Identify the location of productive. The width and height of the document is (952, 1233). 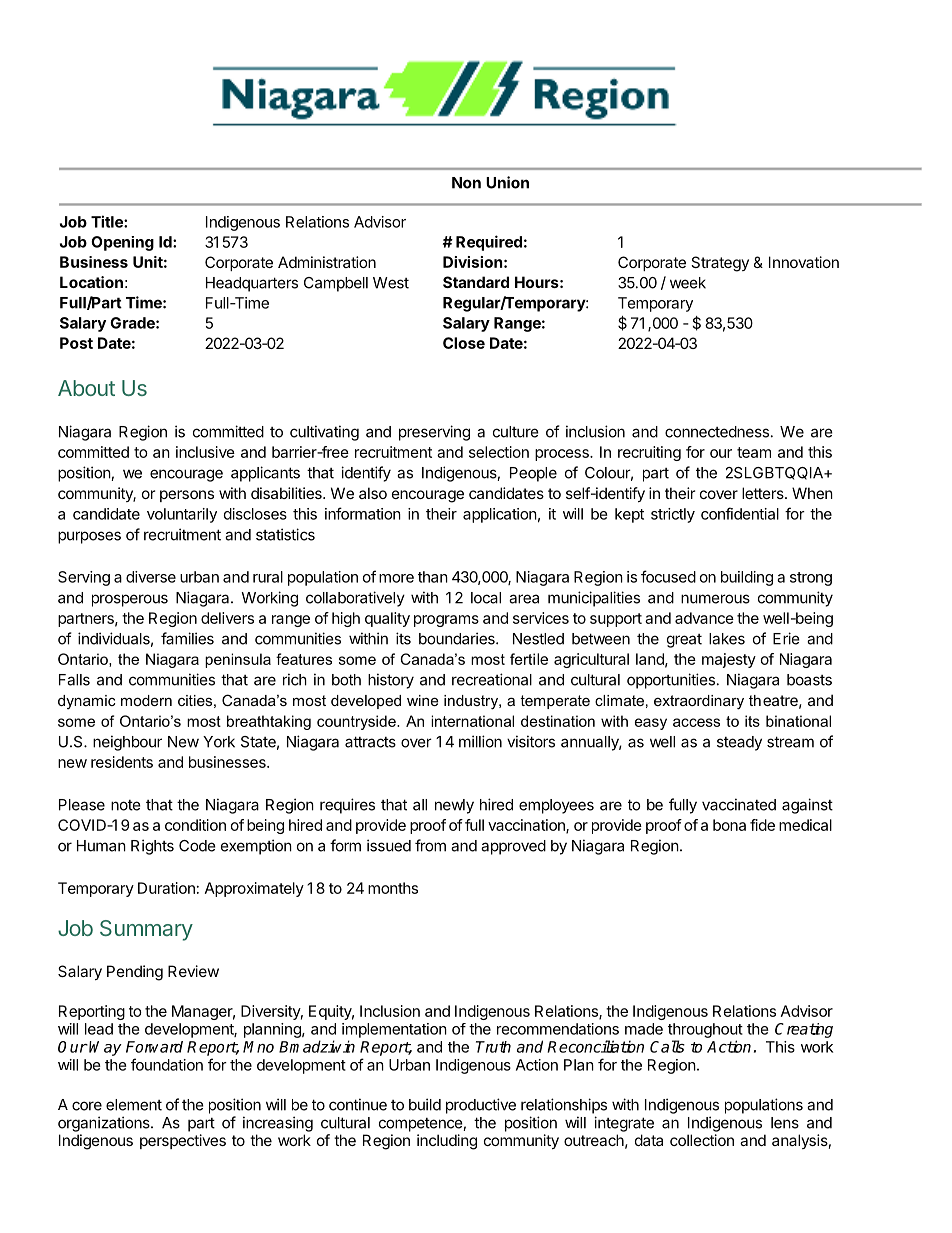
(481, 1106).
